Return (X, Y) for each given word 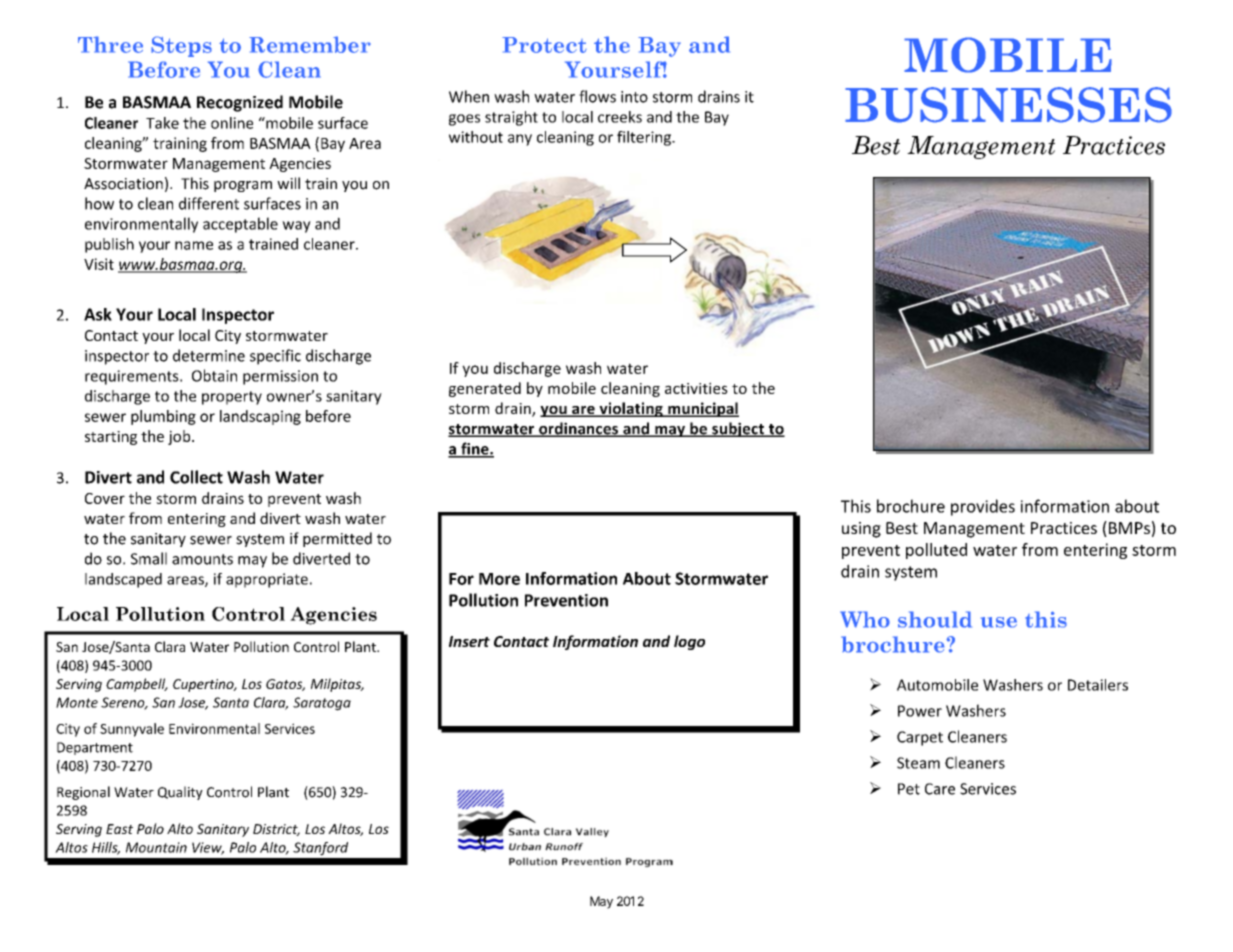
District (276, 830)
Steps (181, 46)
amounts (202, 559)
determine (209, 355)
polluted (936, 551)
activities (696, 388)
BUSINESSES (1008, 105)
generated (485, 389)
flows (597, 96)
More (499, 579)
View (208, 848)
